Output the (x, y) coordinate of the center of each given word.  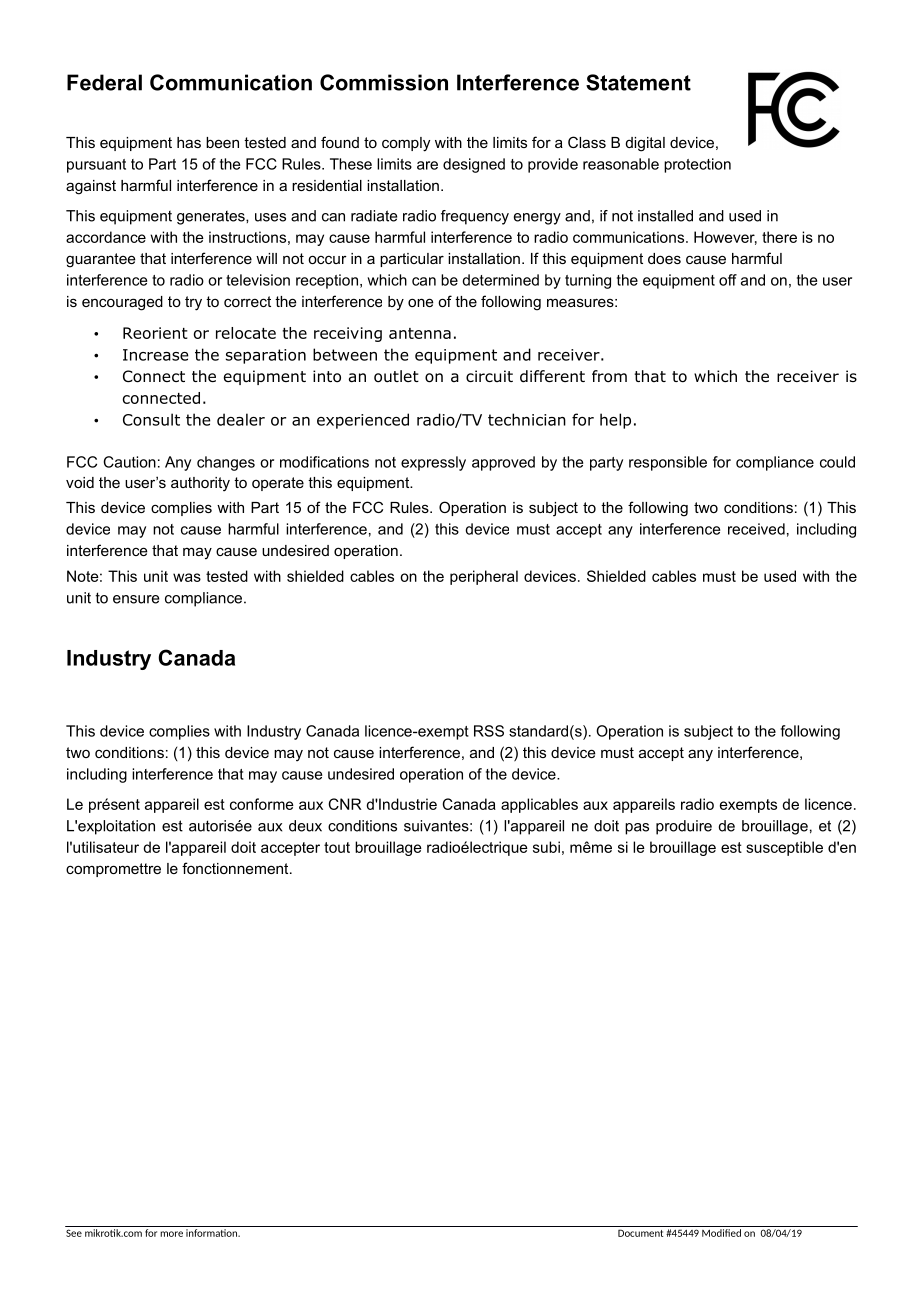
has (189, 142)
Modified (721, 1233)
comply (406, 144)
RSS (489, 731)
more (171, 1234)
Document (640, 1233)
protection (697, 165)
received (756, 529)
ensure (136, 599)
